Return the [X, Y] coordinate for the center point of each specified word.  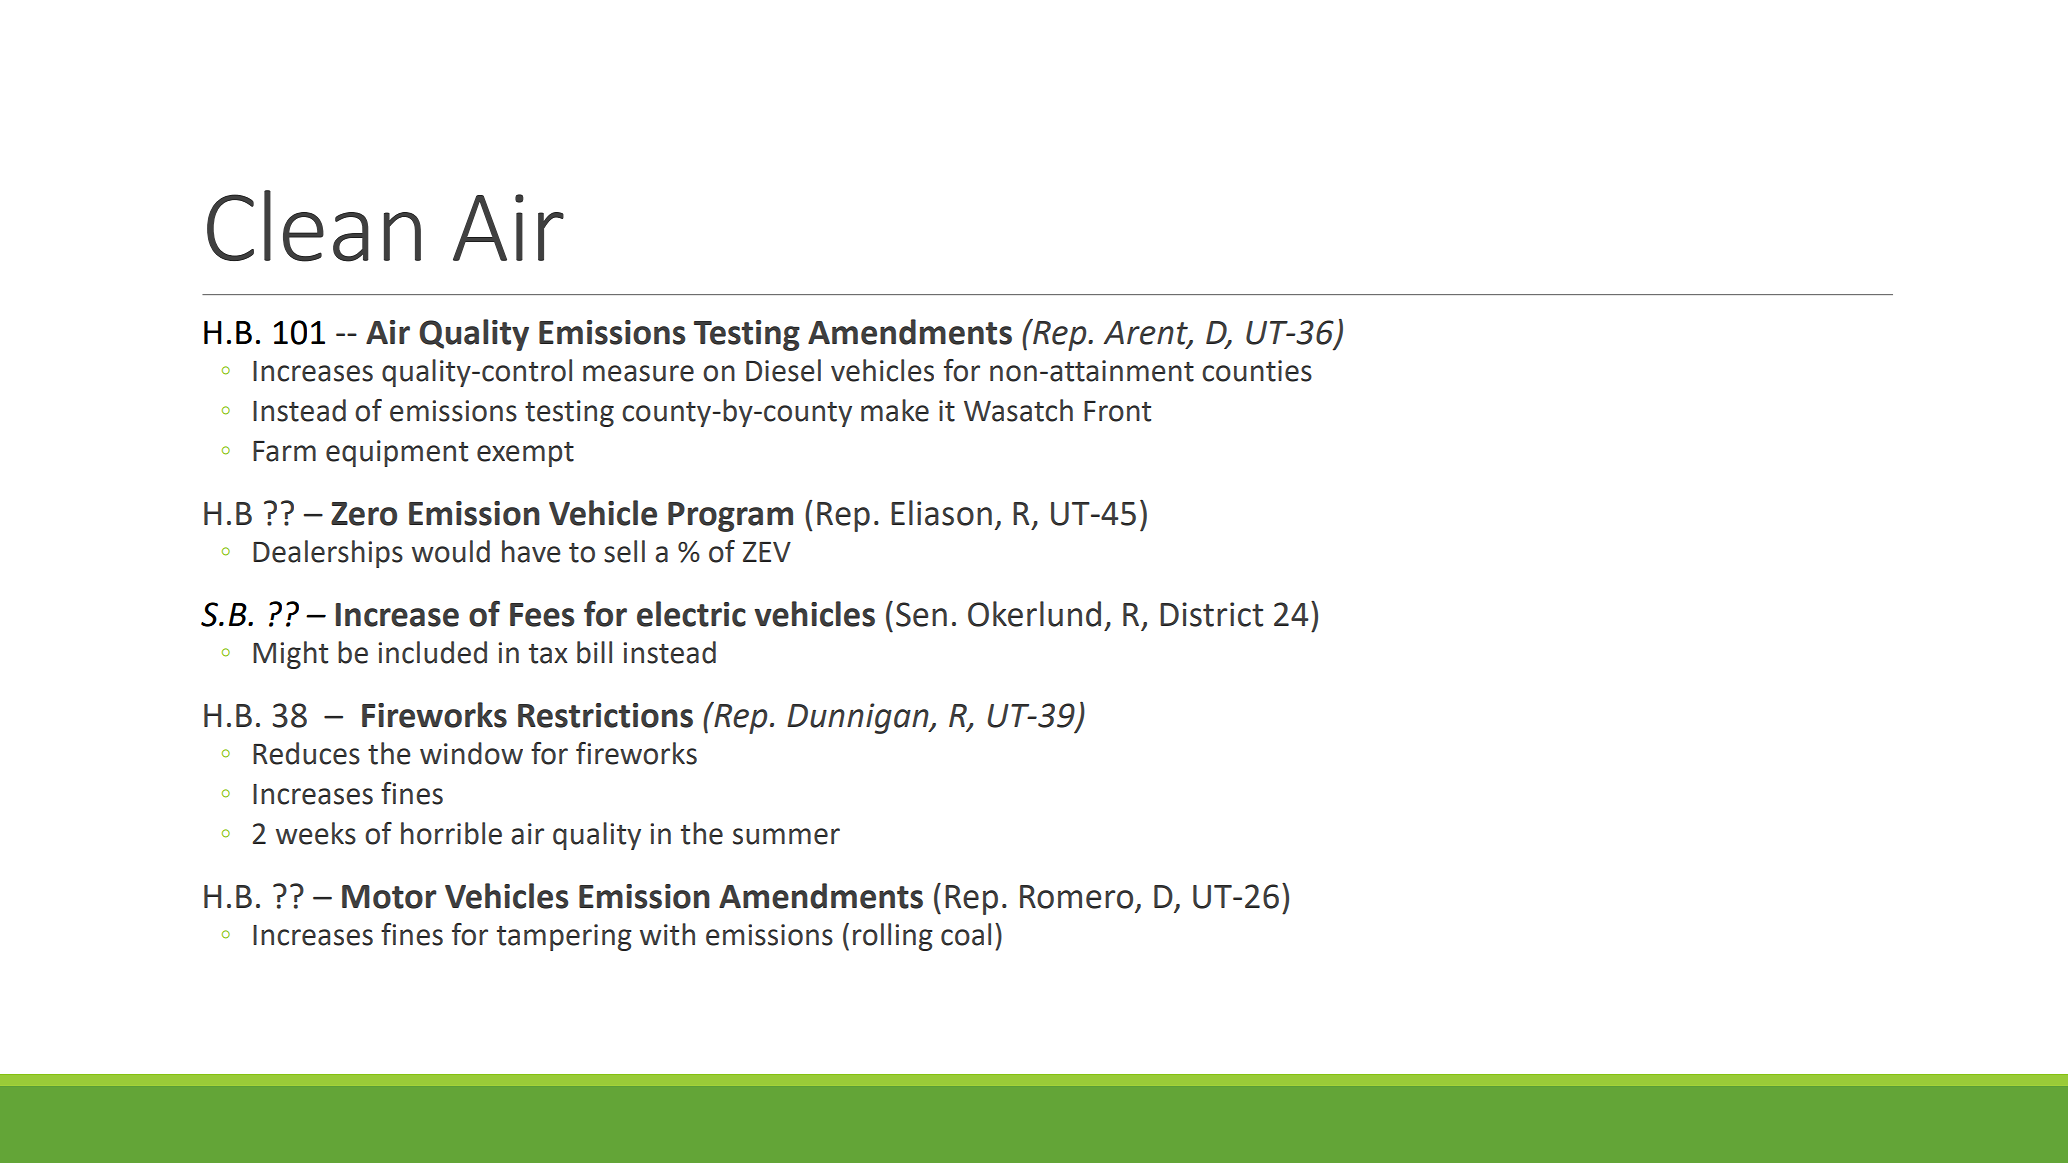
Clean [314, 226]
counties [1257, 371]
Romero [1076, 897]
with [667, 934]
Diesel [783, 370]
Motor [389, 897]
